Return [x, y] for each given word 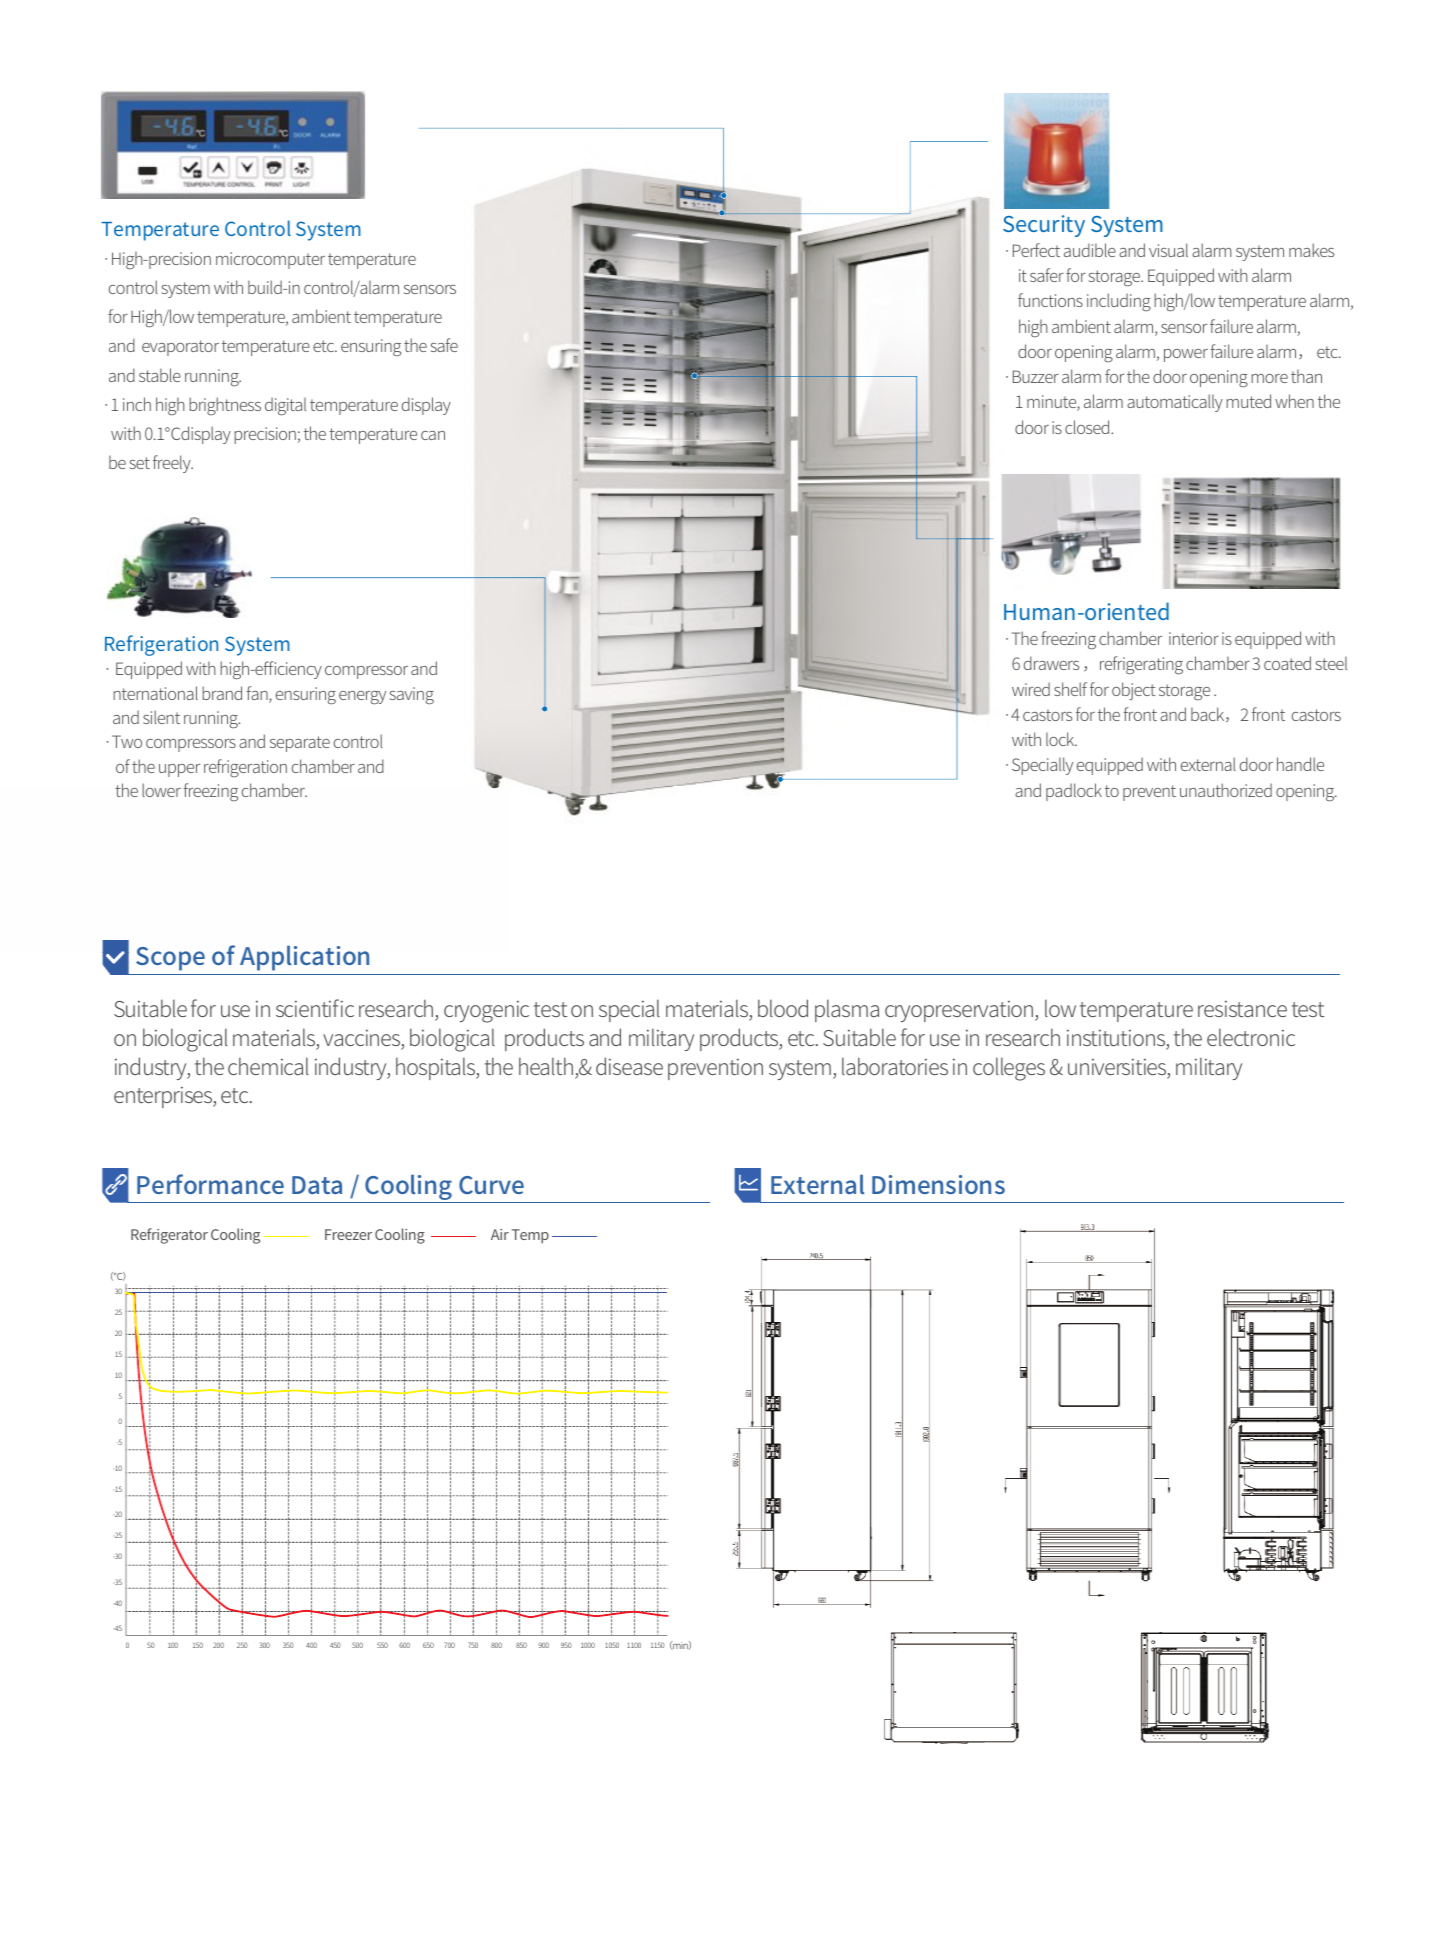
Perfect [1036, 250]
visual [1168, 250]
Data [317, 1185]
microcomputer [270, 260]
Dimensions [938, 1184]
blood [783, 1008]
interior [1194, 638]
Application [304, 958]
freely [173, 464]
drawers [1051, 663]
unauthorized [1226, 790]
